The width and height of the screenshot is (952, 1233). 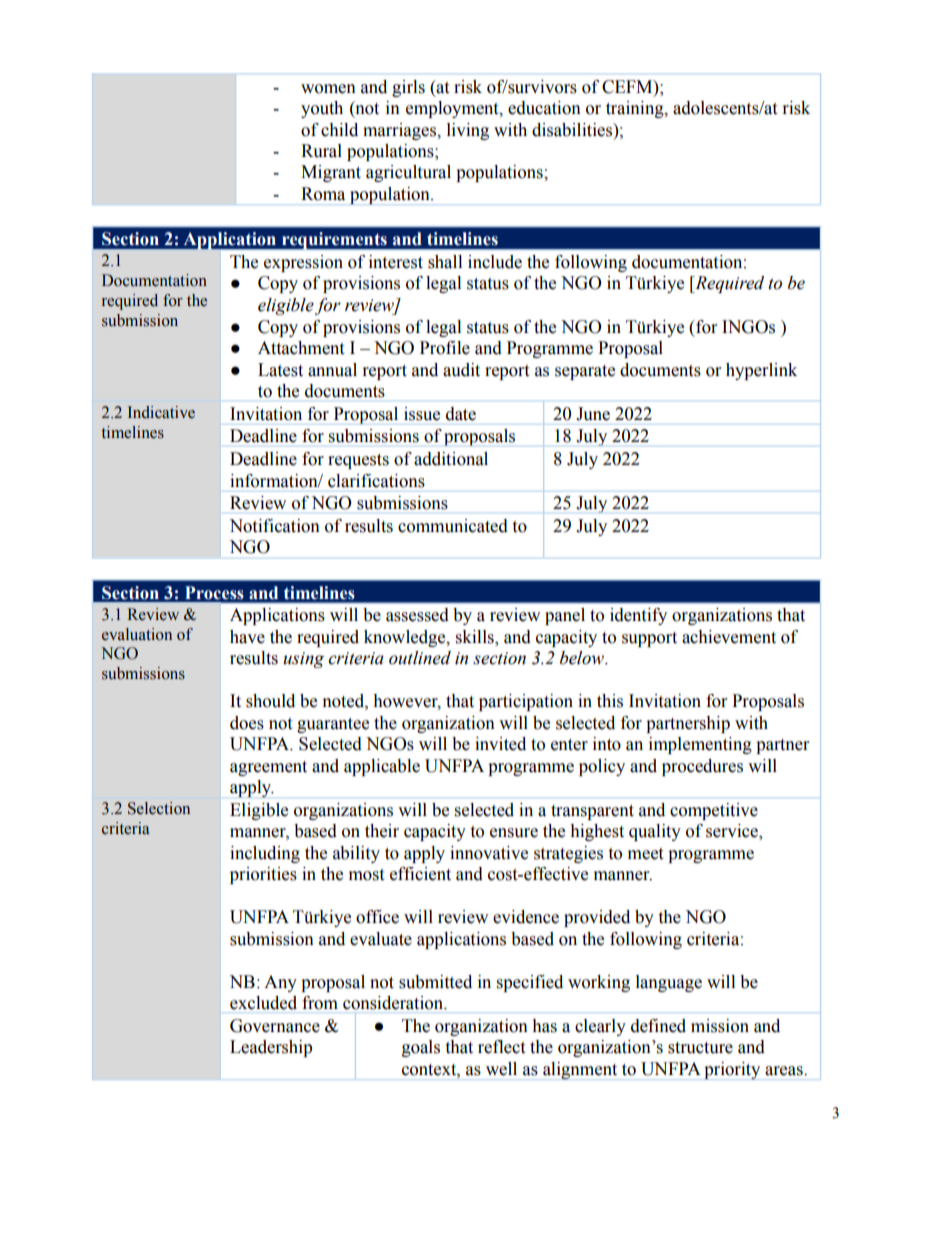 What do you see at coordinates (453, 109) in the screenshot?
I see `employment` at bounding box center [453, 109].
